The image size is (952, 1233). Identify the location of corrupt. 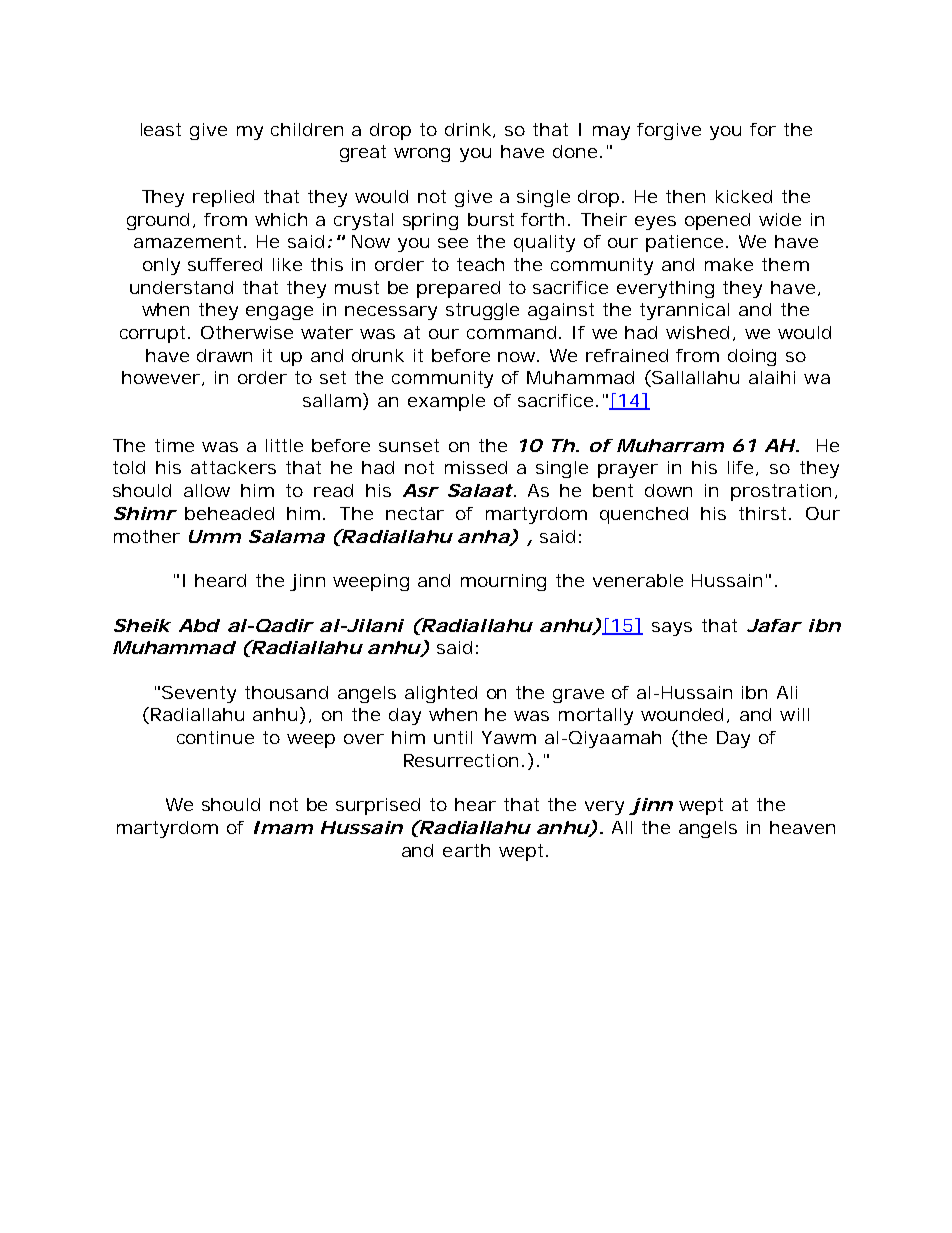
(155, 334).
